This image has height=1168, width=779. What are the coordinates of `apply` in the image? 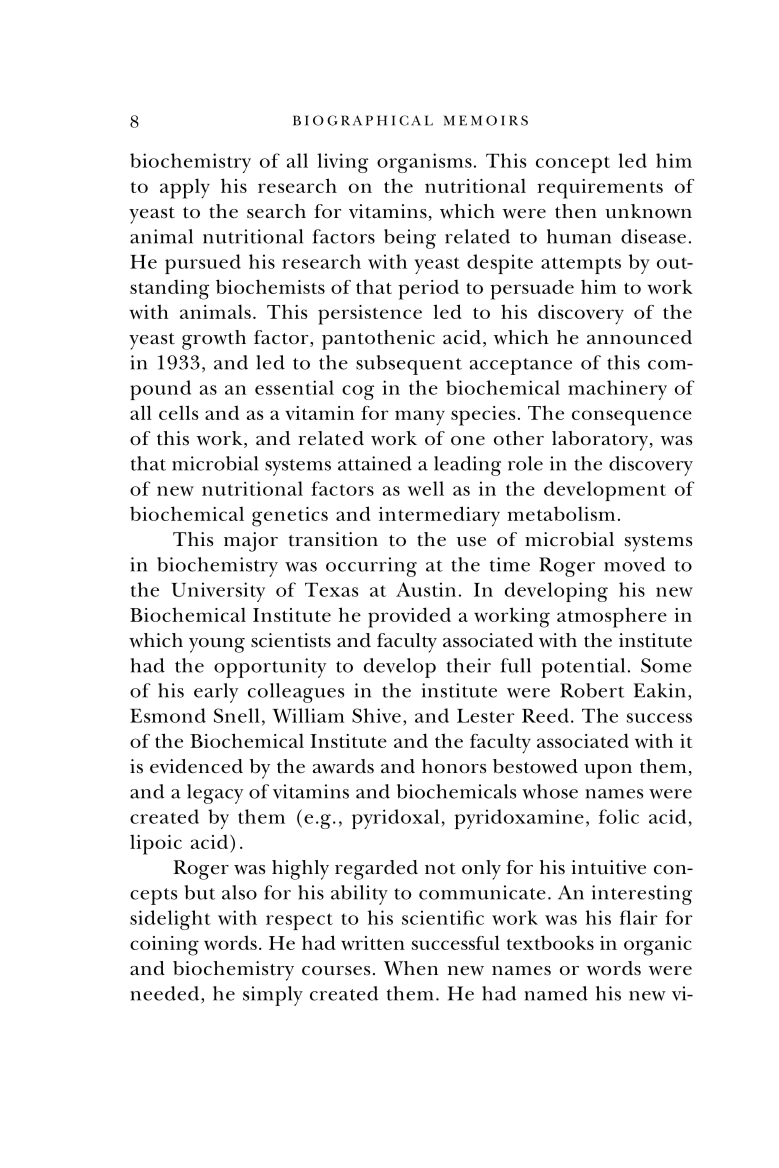 It's located at (185, 188).
